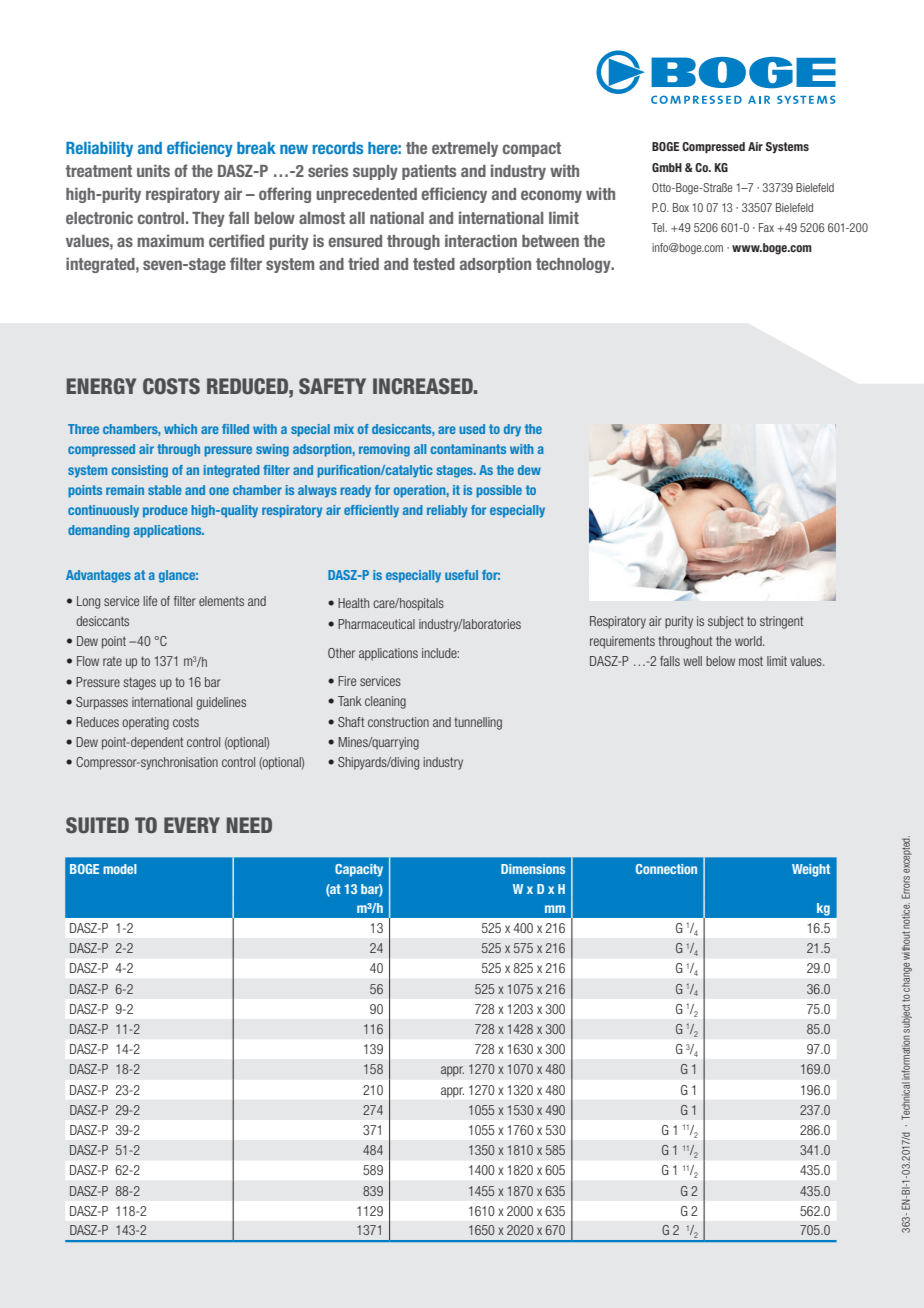  I want to click on possible, so click(499, 491).
